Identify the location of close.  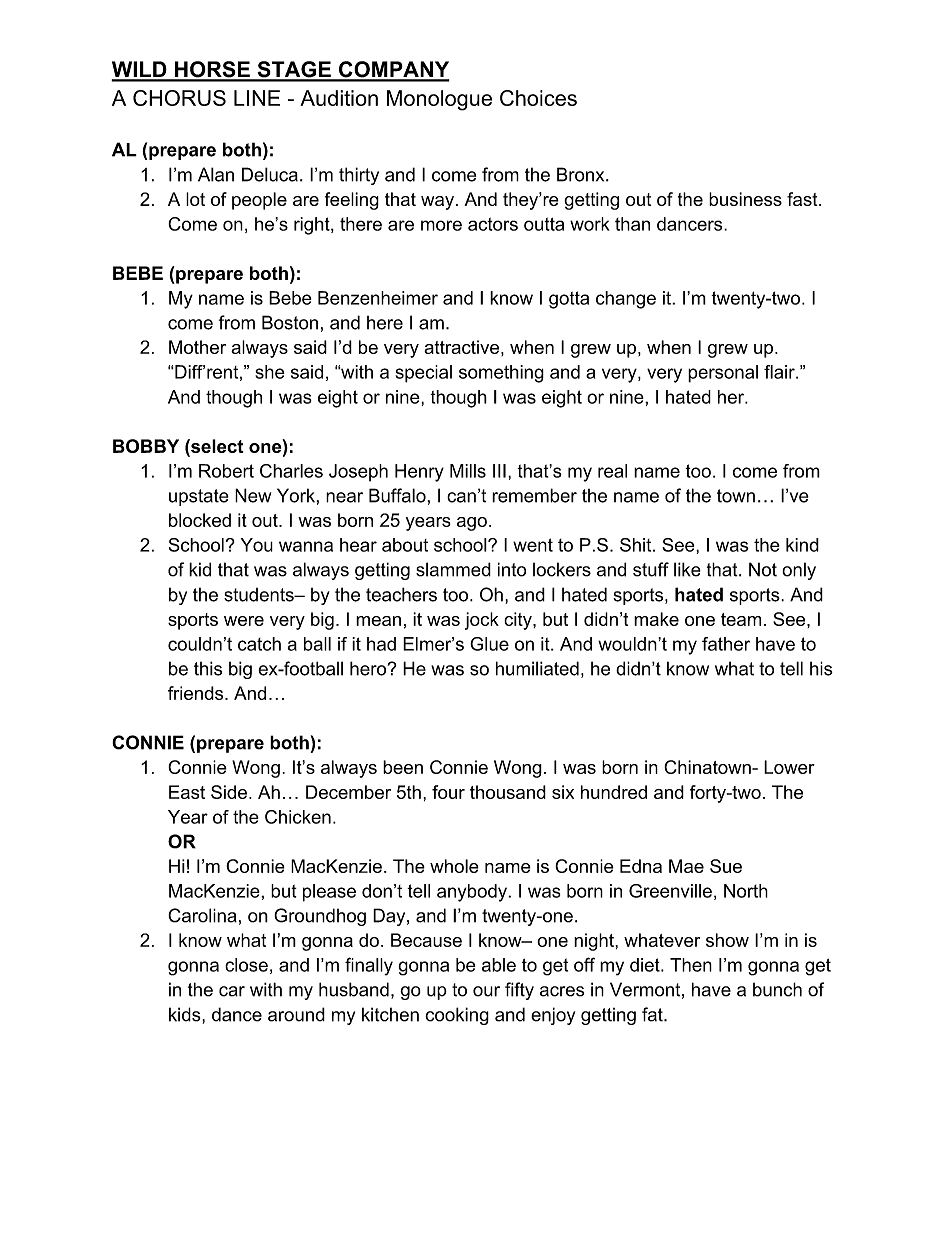
(246, 965).
